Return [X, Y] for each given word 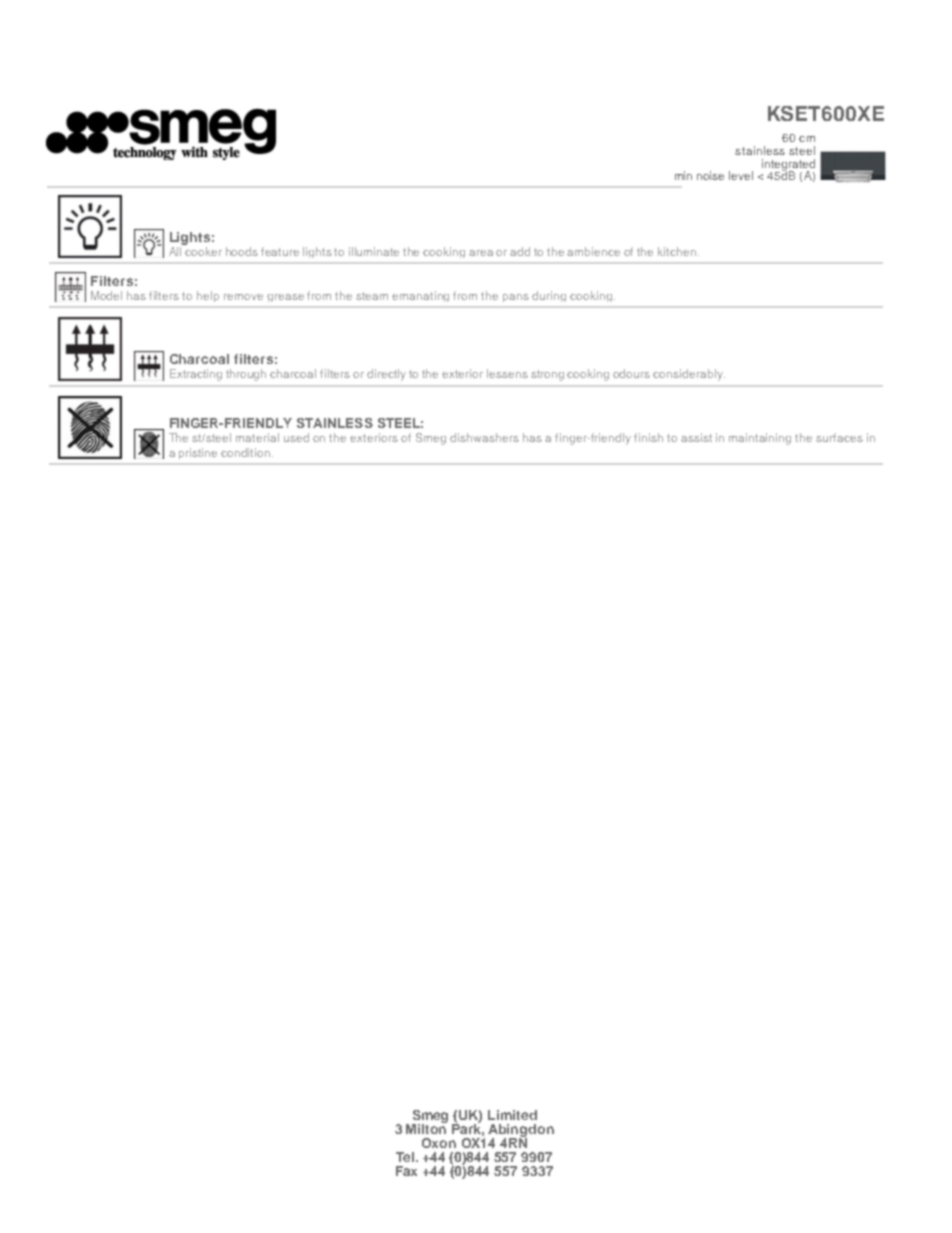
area [481, 253]
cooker [203, 251]
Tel [406, 1157]
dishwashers [484, 437]
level [741, 175]
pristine [198, 453]
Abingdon [521, 1131]
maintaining [760, 439]
